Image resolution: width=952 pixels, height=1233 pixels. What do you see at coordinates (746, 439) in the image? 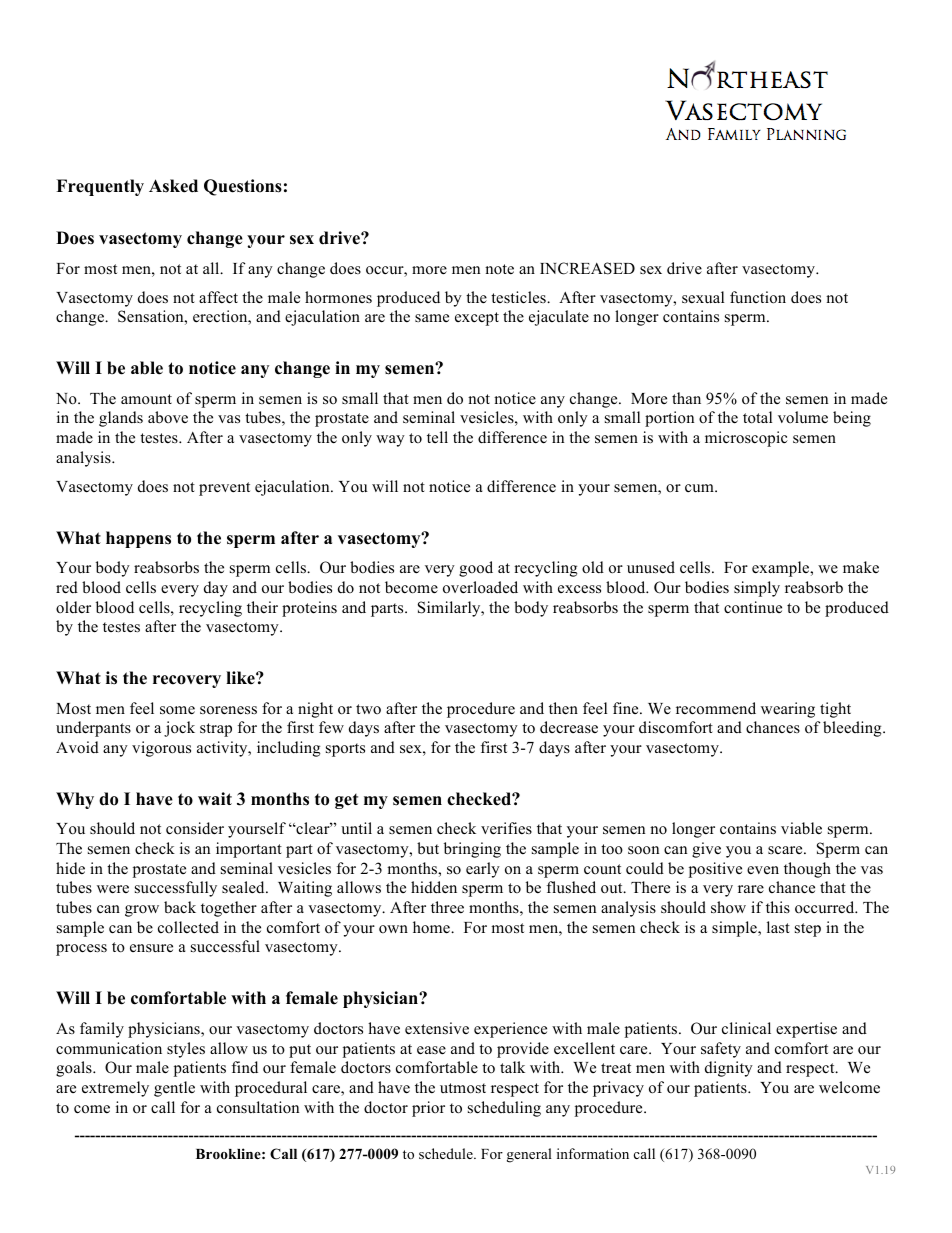
I see `microscopic` at bounding box center [746, 439].
